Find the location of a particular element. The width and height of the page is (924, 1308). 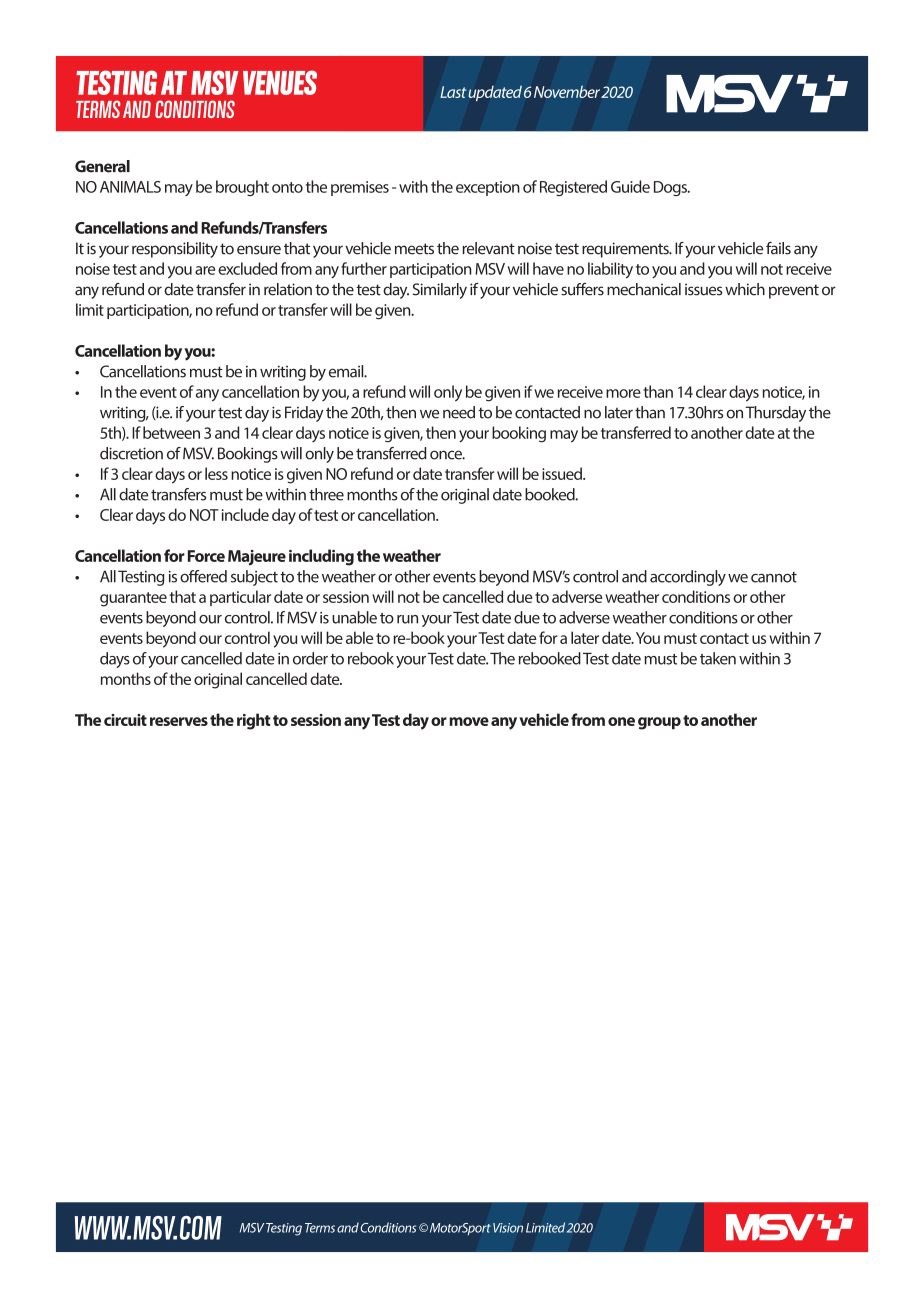

group is located at coordinates (659, 723).
